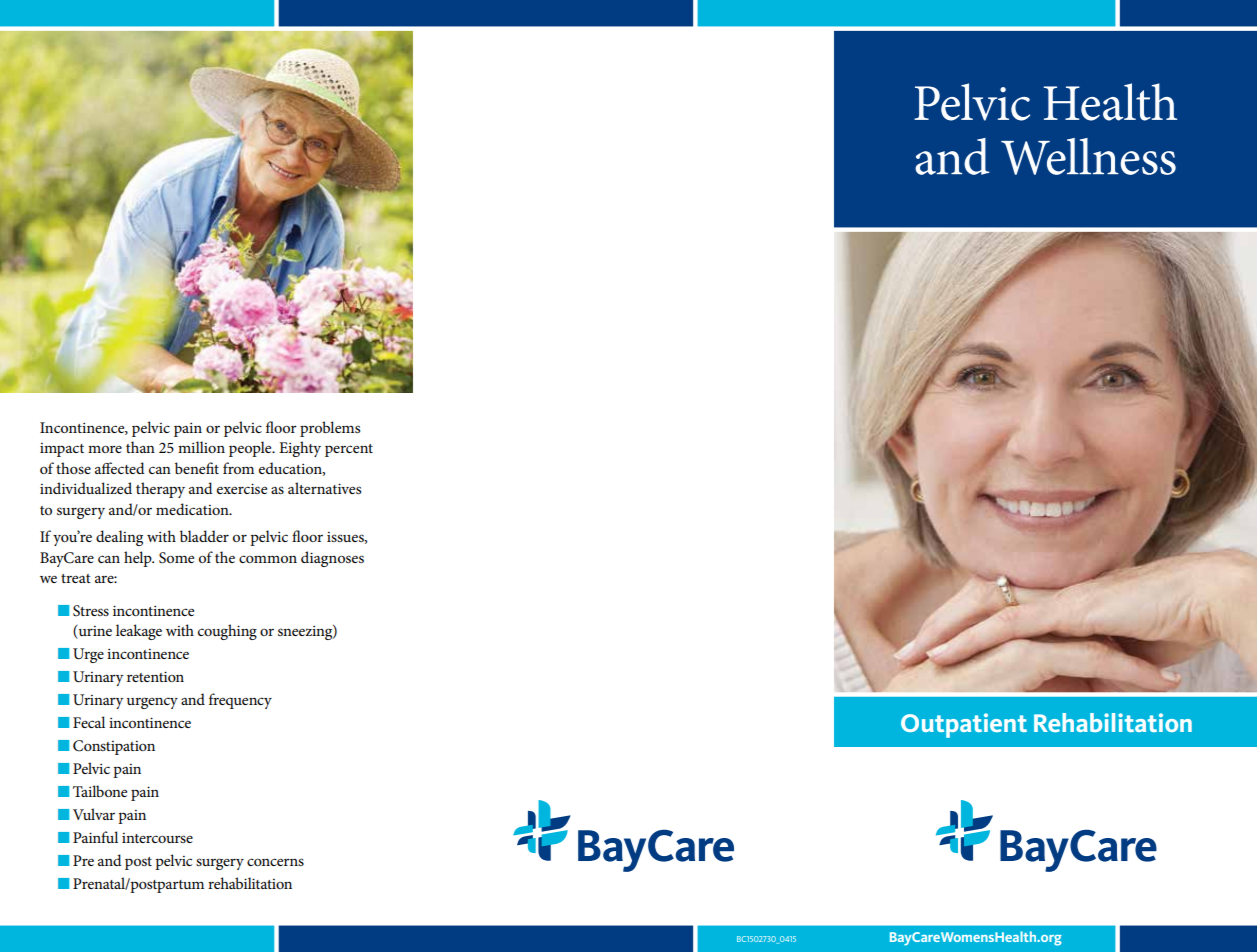 This page has height=952, width=1257. What do you see at coordinates (157, 838) in the page?
I see `intercourse` at bounding box center [157, 838].
